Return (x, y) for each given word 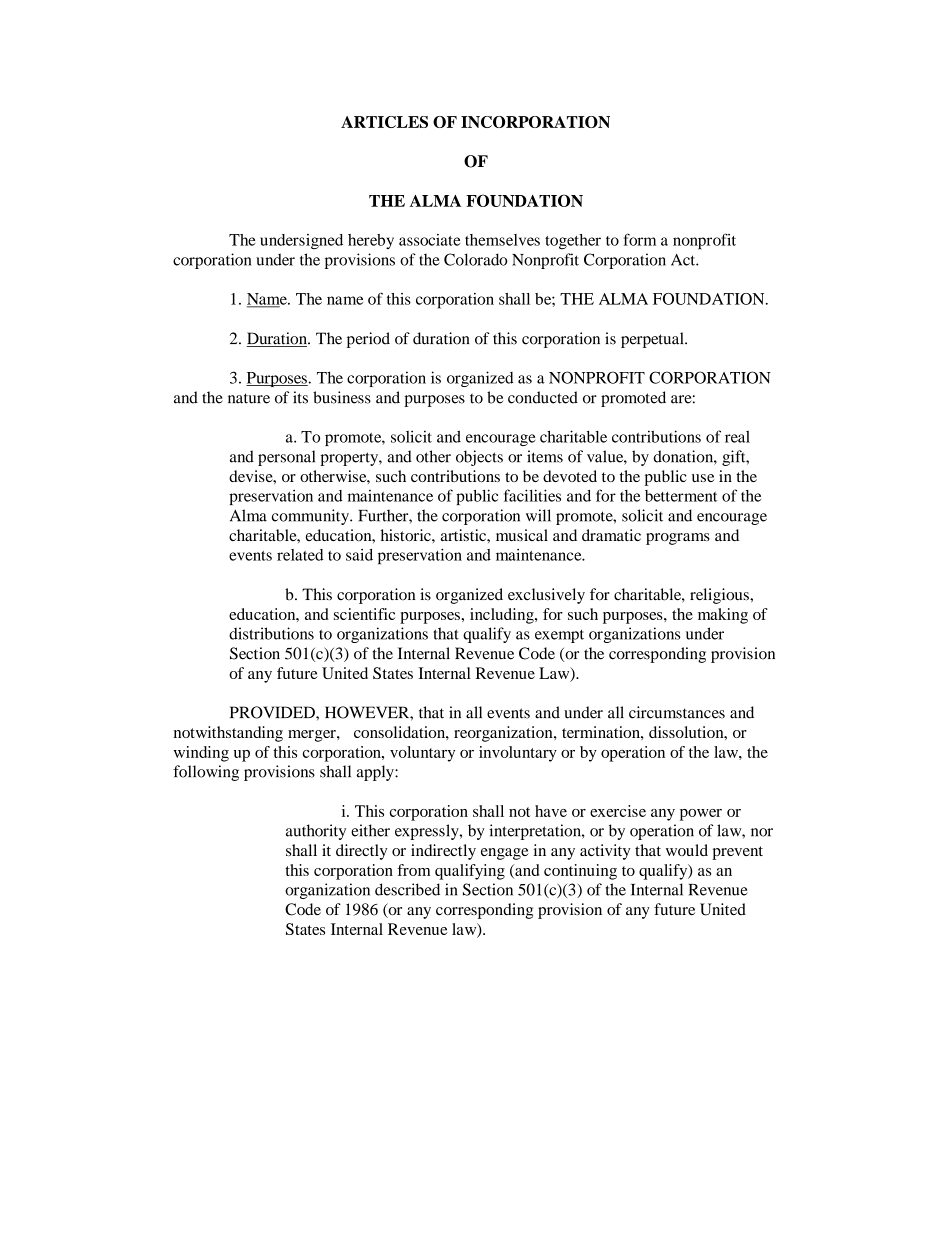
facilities (532, 495)
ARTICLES (384, 122)
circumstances (677, 712)
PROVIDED (273, 712)
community (311, 517)
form (640, 239)
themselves (502, 240)
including (503, 616)
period (368, 340)
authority (316, 832)
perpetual (653, 340)
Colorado (475, 259)
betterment (681, 496)
